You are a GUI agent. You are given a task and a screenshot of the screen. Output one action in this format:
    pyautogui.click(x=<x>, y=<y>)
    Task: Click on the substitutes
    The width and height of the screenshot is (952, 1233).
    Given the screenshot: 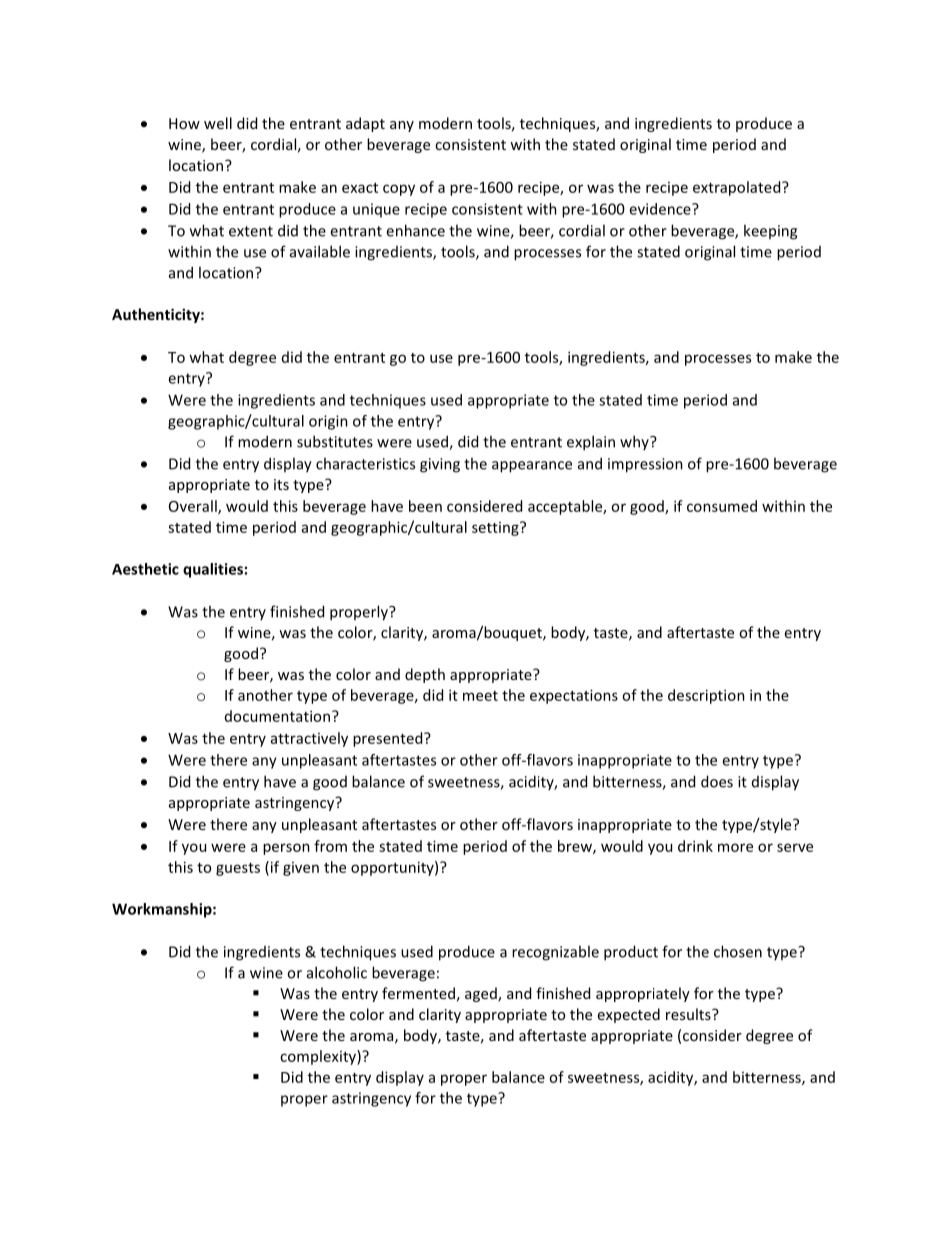 What is the action you would take?
    pyautogui.click(x=335, y=441)
